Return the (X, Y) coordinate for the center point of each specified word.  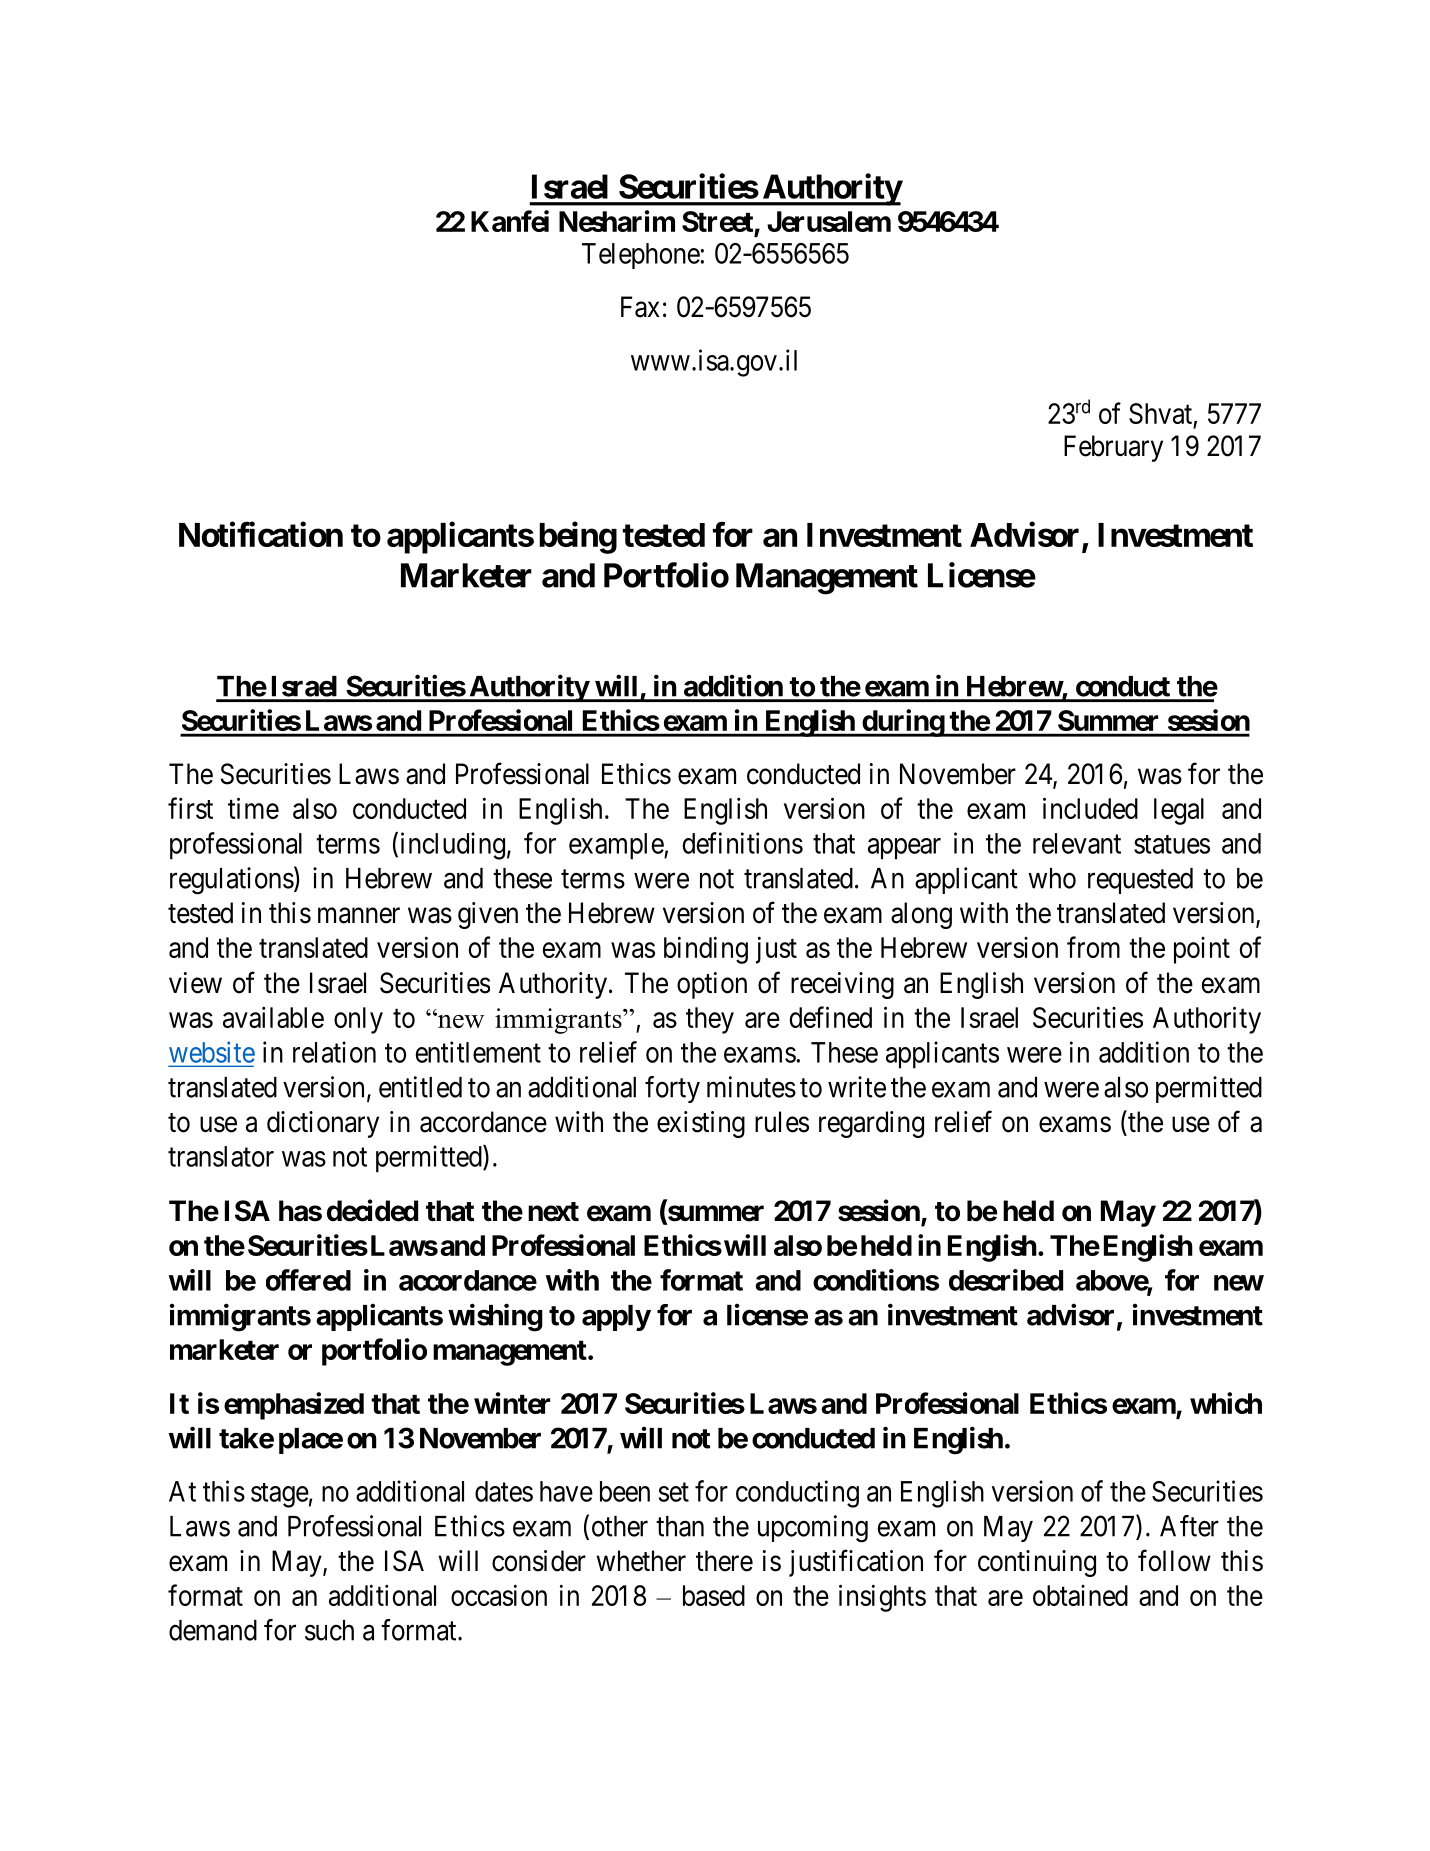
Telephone (641, 256)
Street (718, 223)
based (714, 1595)
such (329, 1630)
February (1113, 448)
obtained (1080, 1595)
